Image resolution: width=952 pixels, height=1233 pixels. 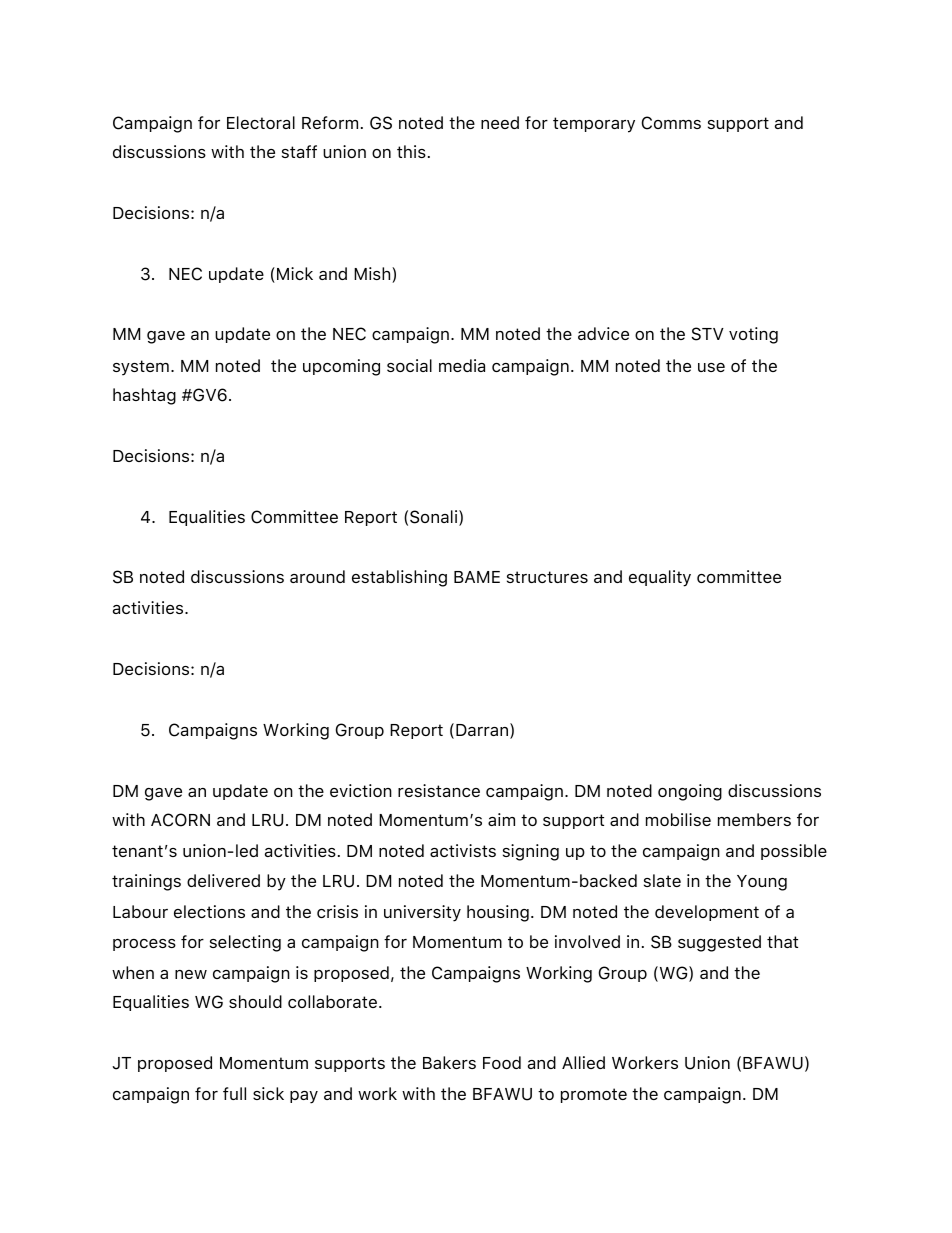 What do you see at coordinates (234, 1093) in the image?
I see `full` at bounding box center [234, 1093].
